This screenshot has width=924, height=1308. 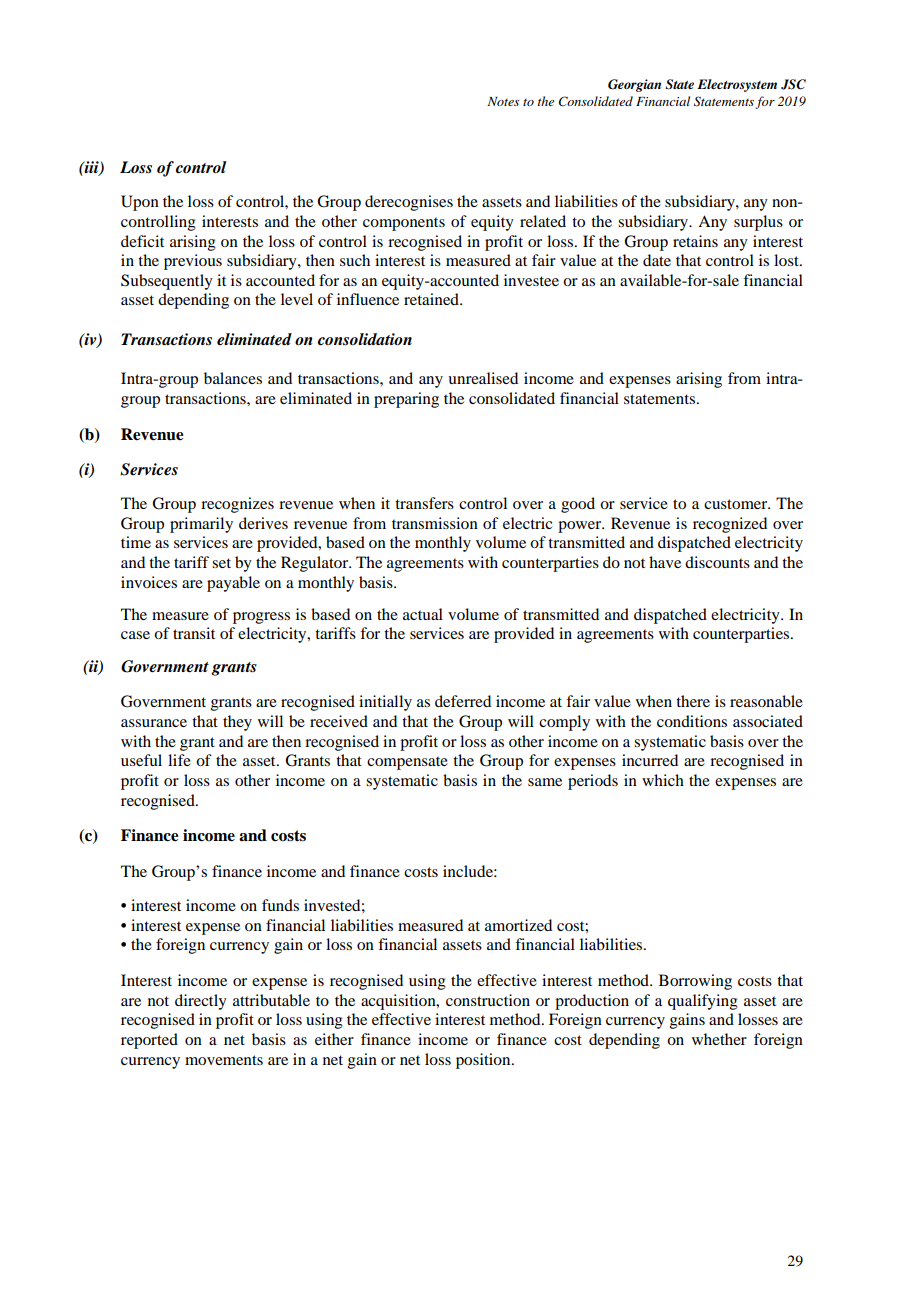 I want to click on recognizes, so click(x=237, y=505).
